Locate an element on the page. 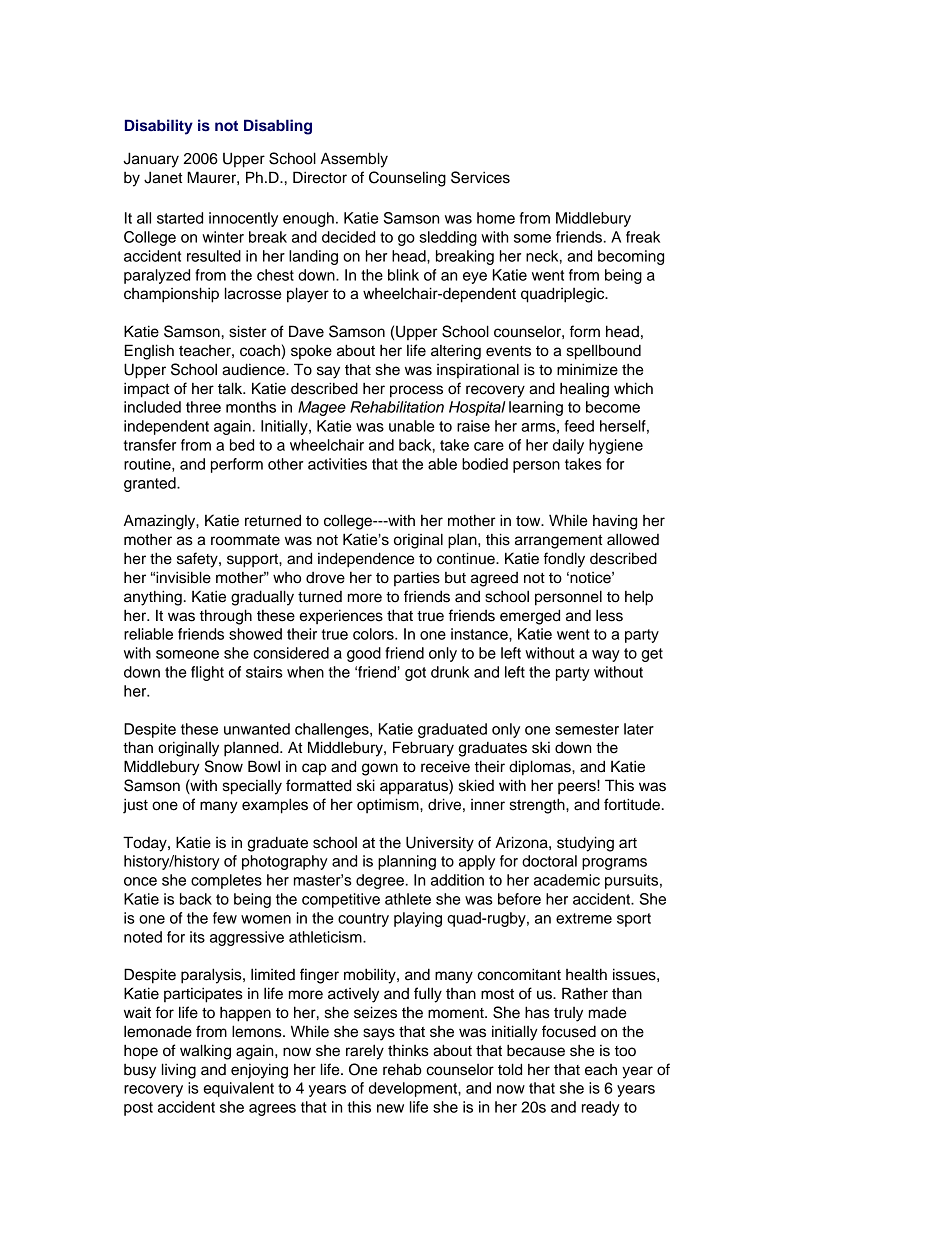  Counseling is located at coordinates (407, 179).
